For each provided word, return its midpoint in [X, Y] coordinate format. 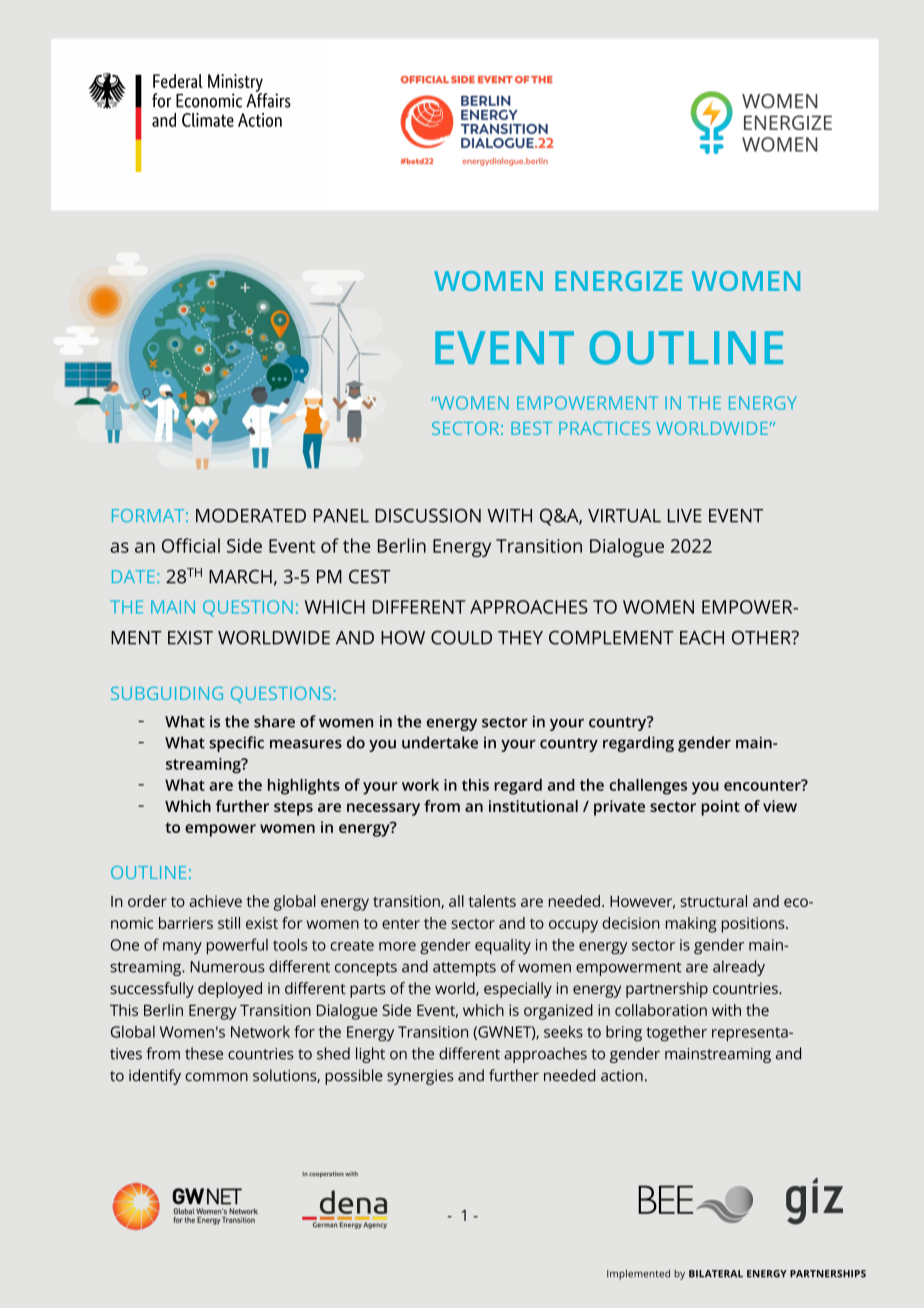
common [216, 1077]
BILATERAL [716, 1274]
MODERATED [251, 515]
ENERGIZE [618, 281]
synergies [420, 1077]
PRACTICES [604, 428]
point [720, 808]
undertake [440, 742]
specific [236, 744]
